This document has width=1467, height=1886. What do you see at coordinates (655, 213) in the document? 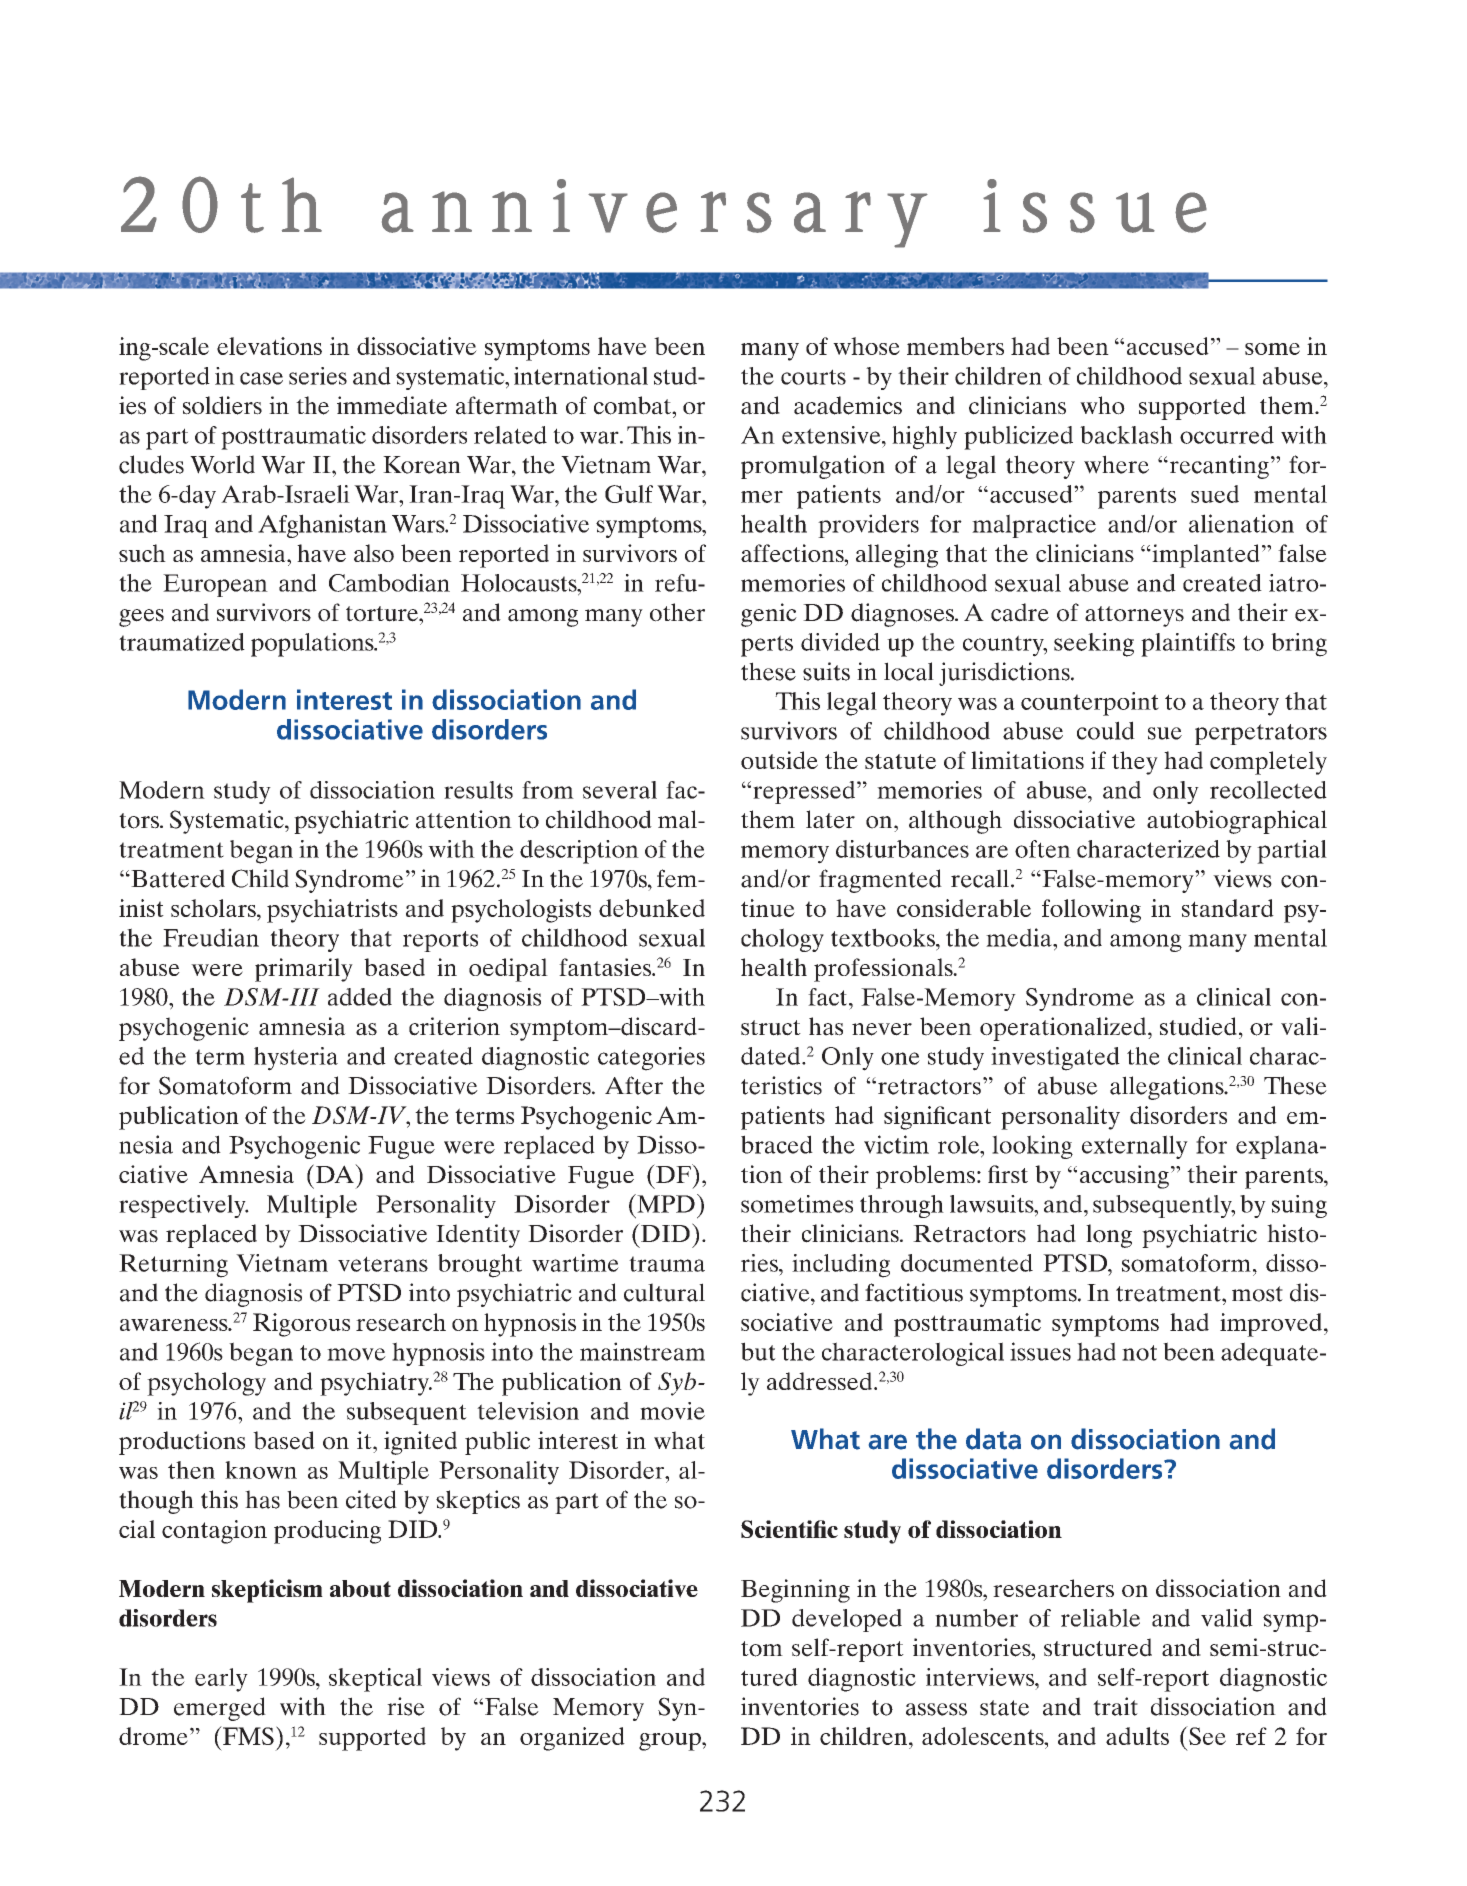
I see `anniversary` at bounding box center [655, 213].
